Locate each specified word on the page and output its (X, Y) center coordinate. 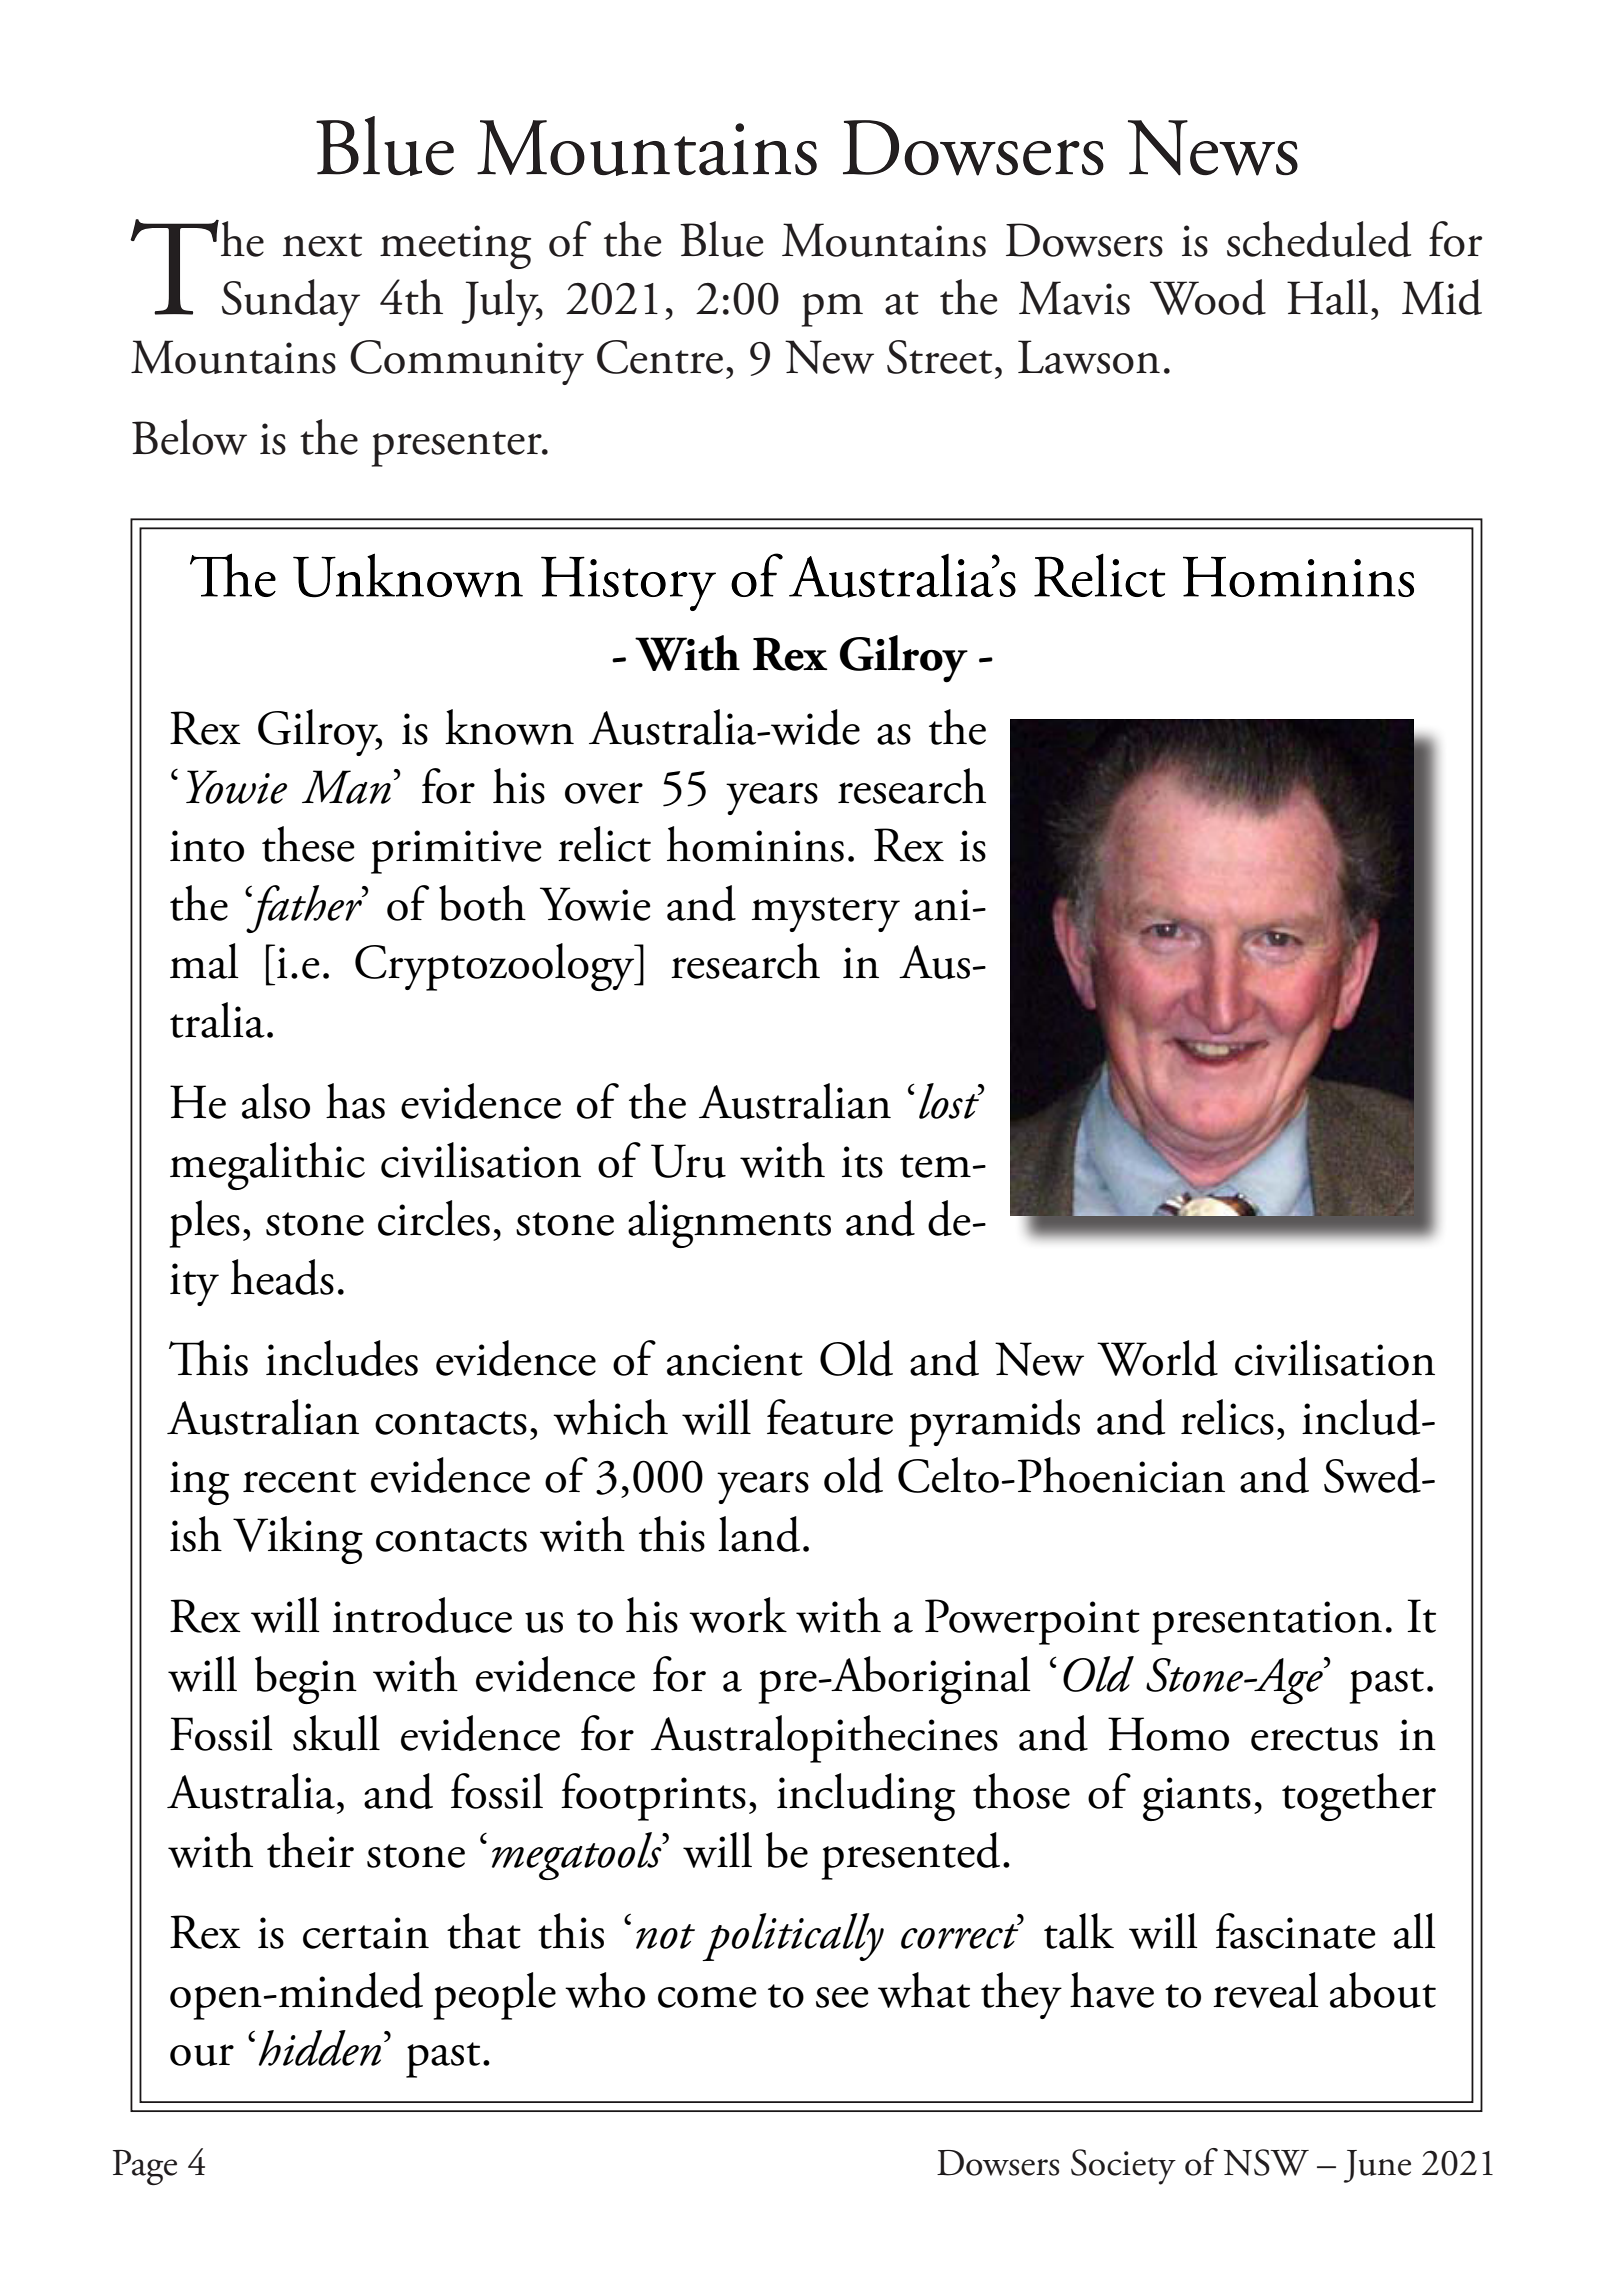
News (1213, 148)
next (322, 245)
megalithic (267, 1166)
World (1157, 1358)
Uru (688, 1161)
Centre (660, 357)
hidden (320, 2048)
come (707, 1997)
